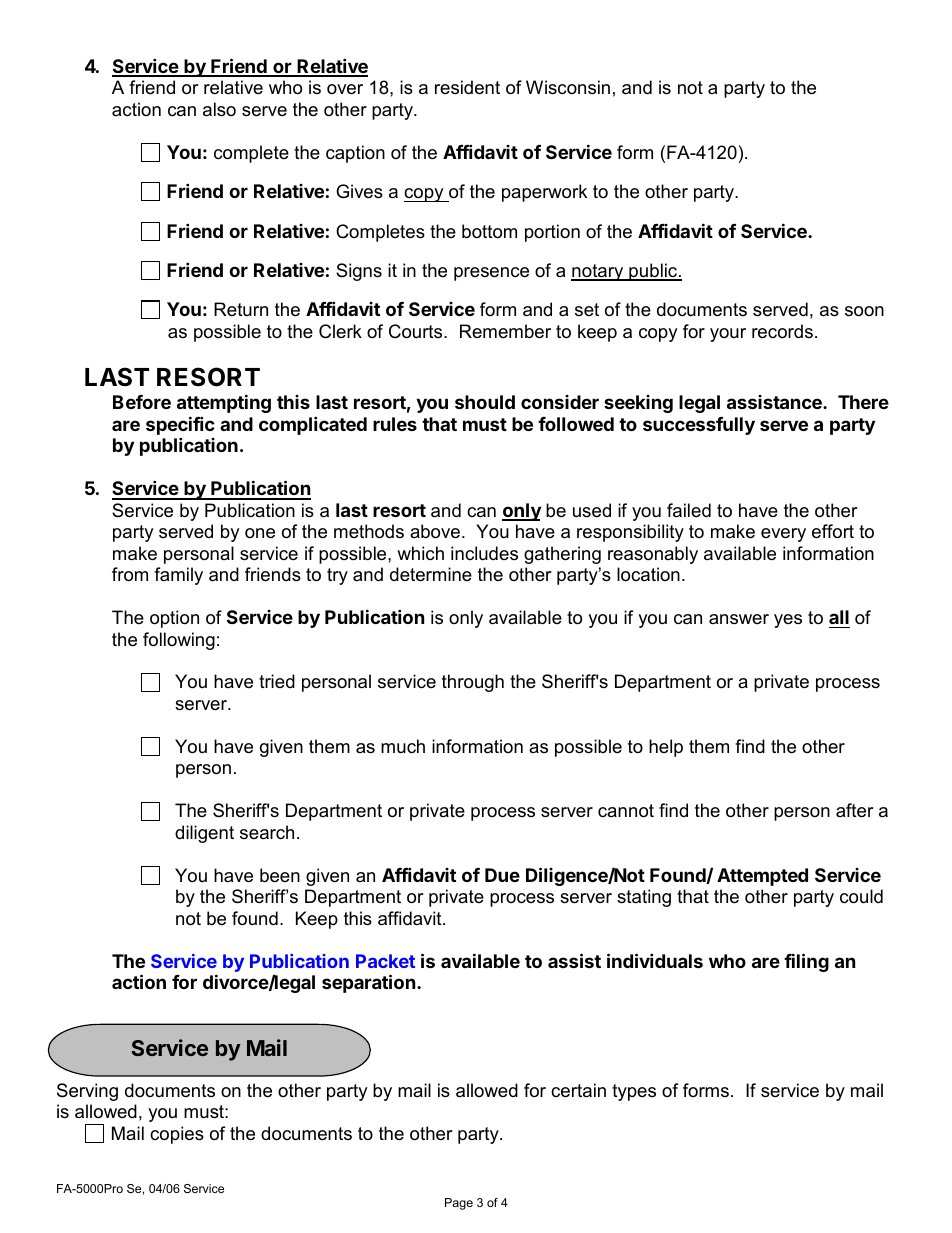 This screenshot has width=952, height=1233. What do you see at coordinates (568, 87) in the screenshot?
I see `Wisconsin` at bounding box center [568, 87].
